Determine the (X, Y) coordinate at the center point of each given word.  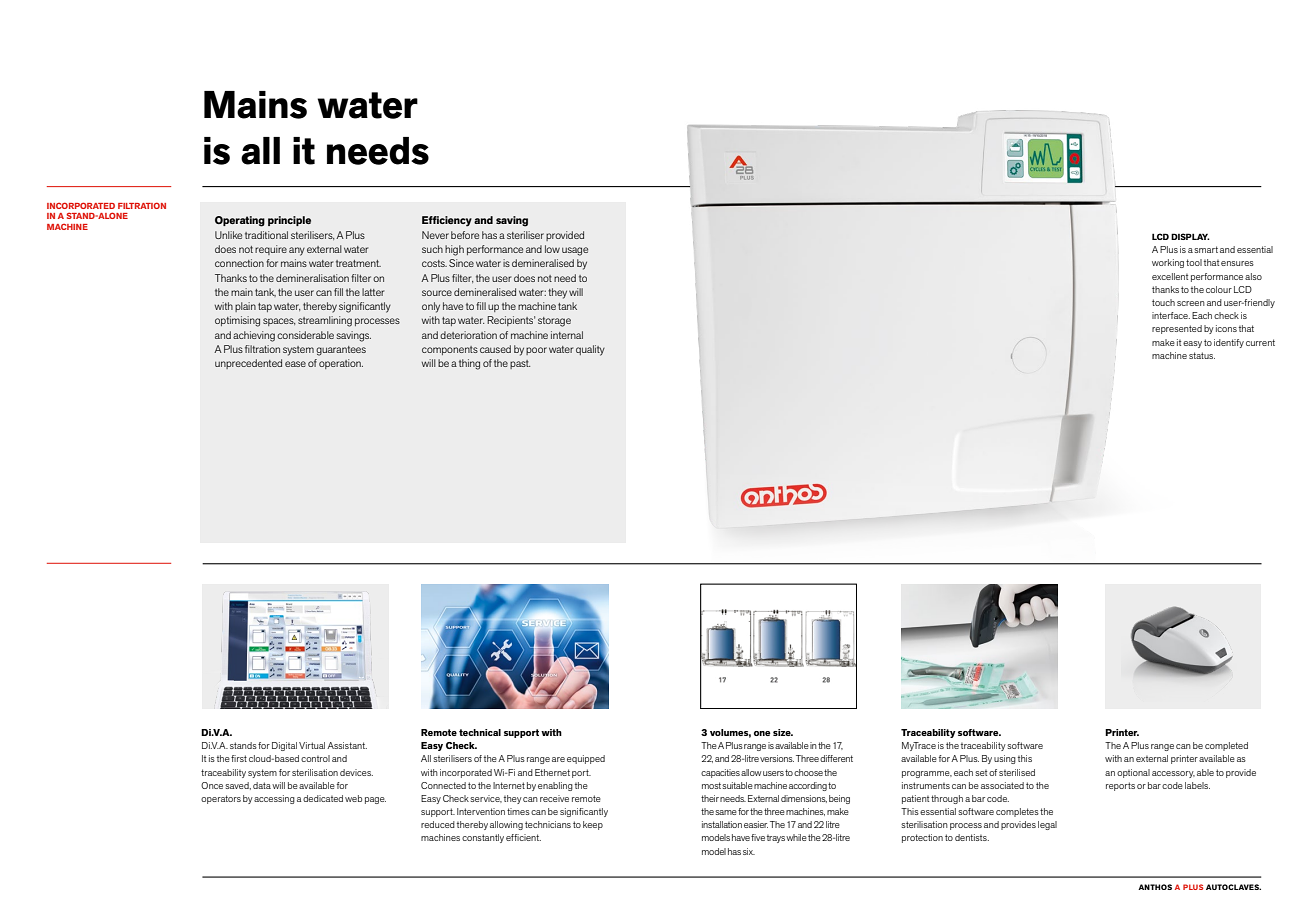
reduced (438, 824)
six (749, 851)
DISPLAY (1190, 236)
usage (575, 251)
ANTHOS (1155, 887)
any (297, 251)
